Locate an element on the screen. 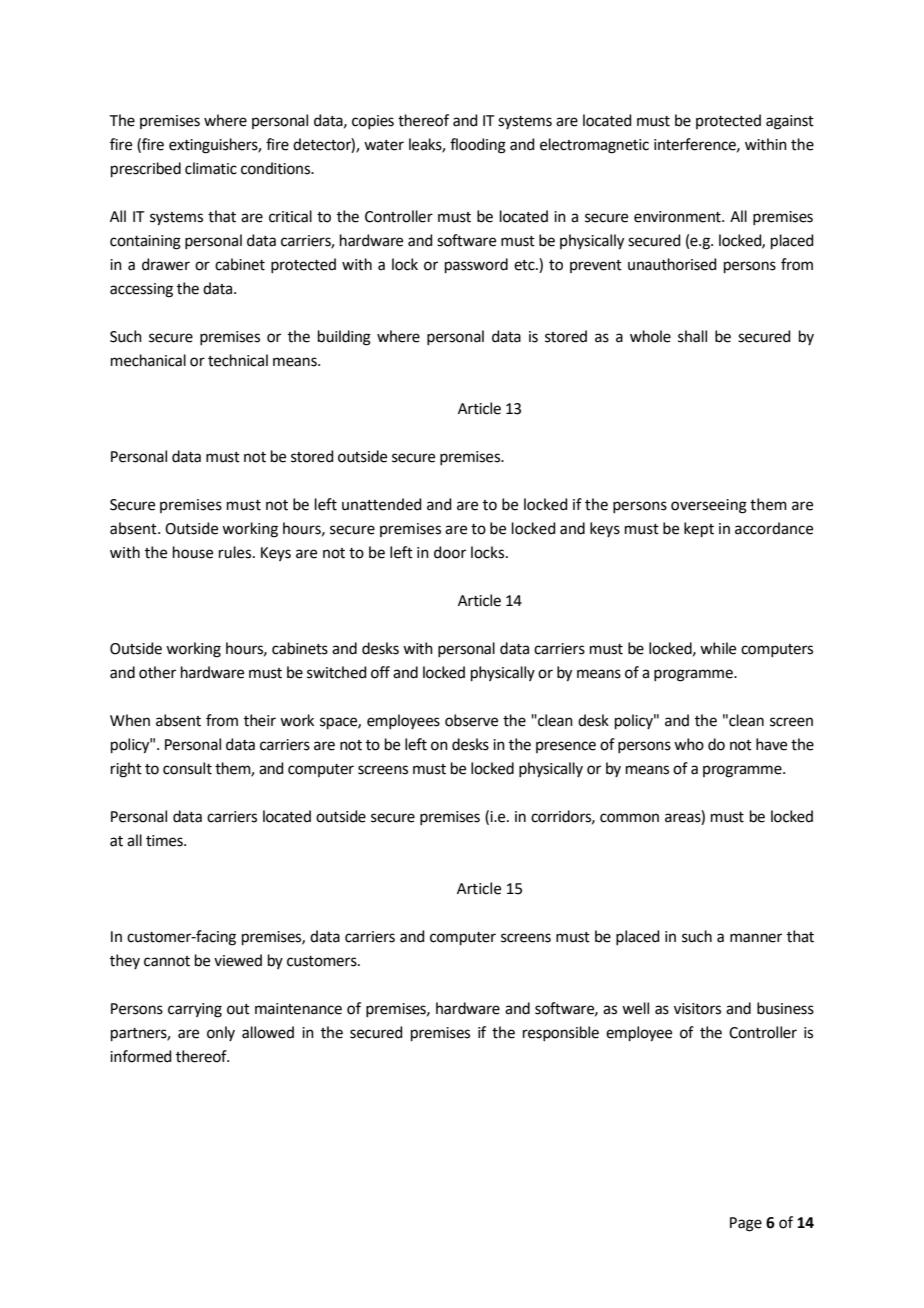 The width and height of the screenshot is (924, 1308). responsible is located at coordinates (561, 1033).
